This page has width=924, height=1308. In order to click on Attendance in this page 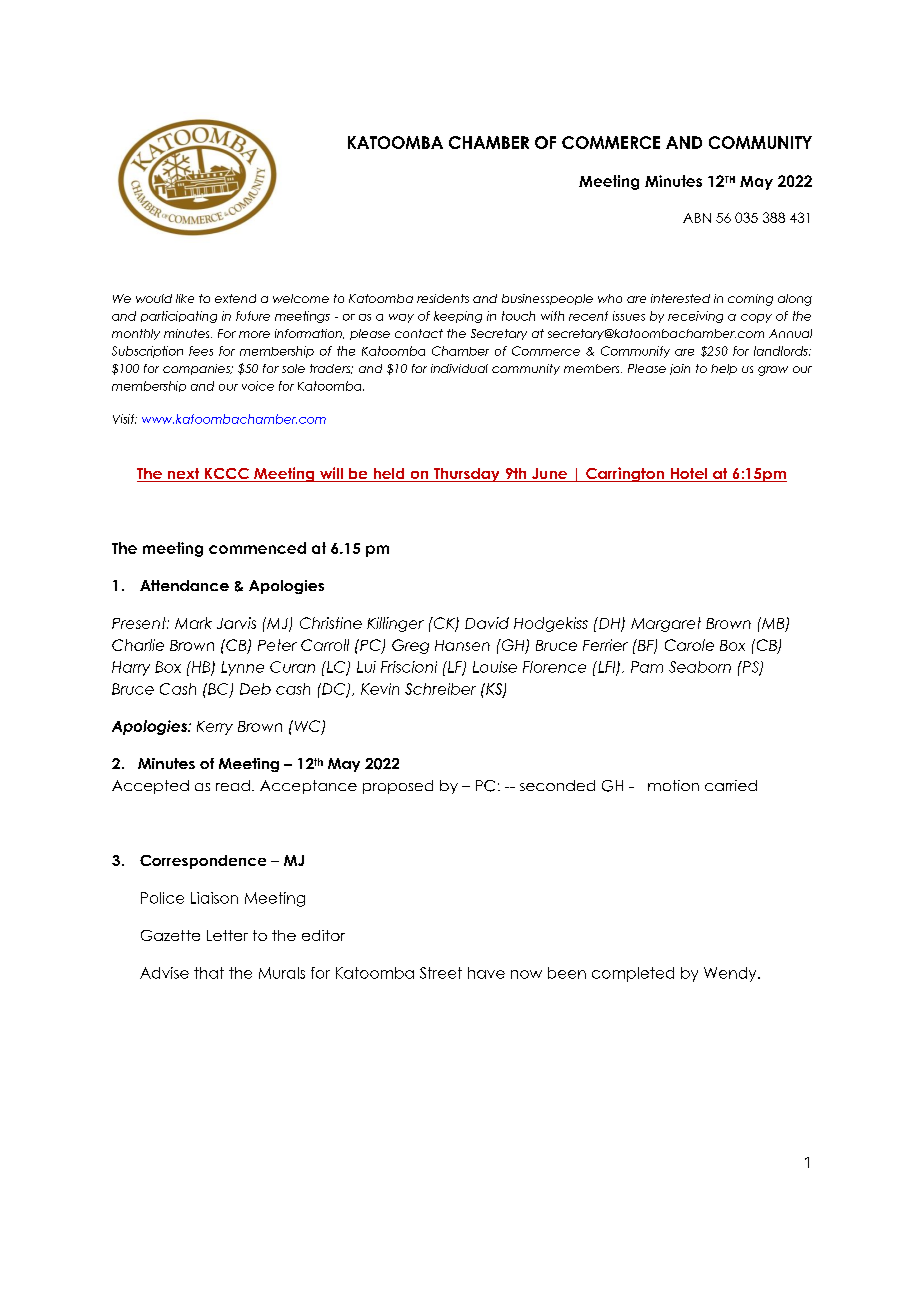, I will do `click(184, 585)`.
